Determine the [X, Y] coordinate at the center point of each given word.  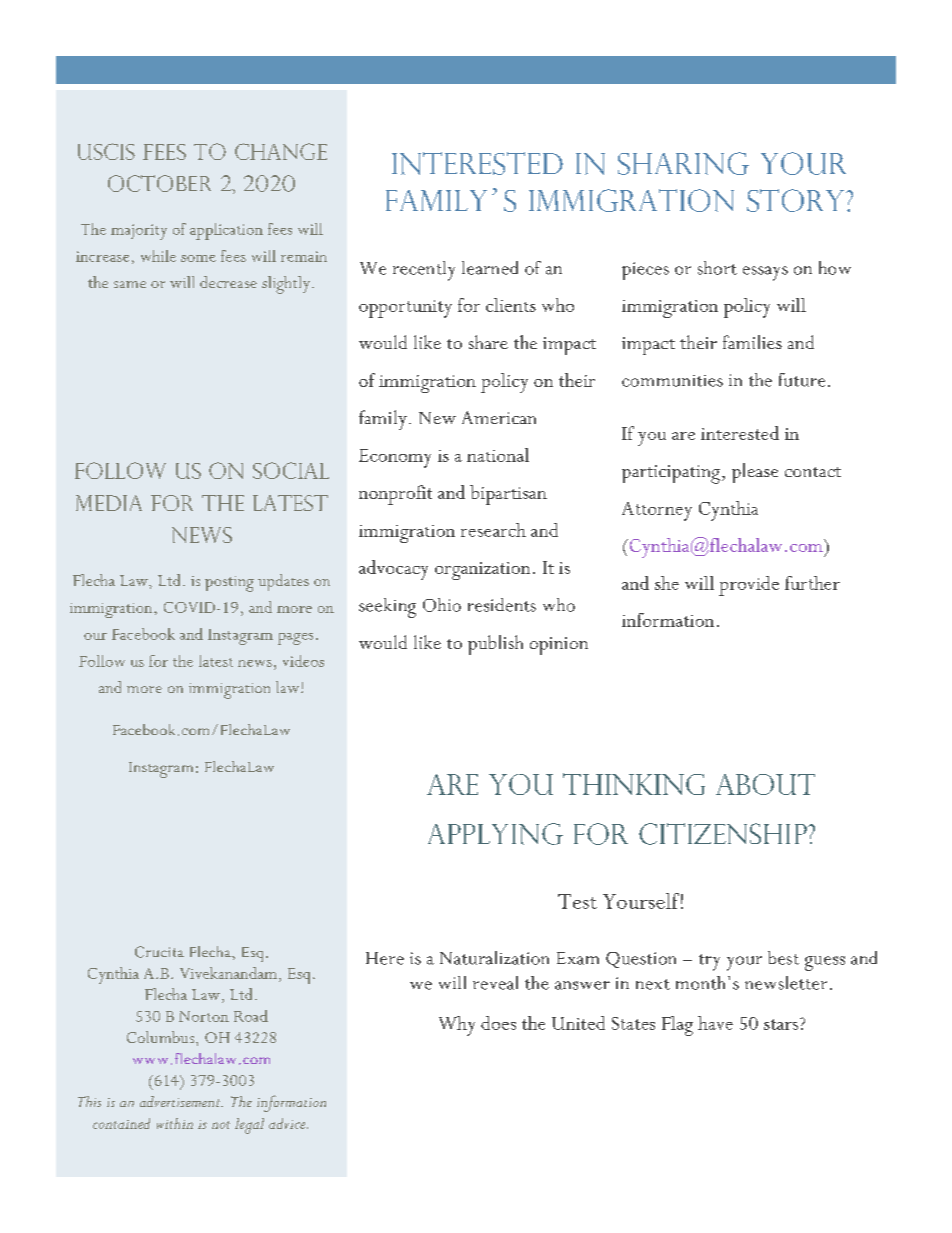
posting [229, 584]
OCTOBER [159, 183]
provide [749, 586]
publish [495, 645]
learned [490, 268]
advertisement [181, 1101]
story [797, 200]
